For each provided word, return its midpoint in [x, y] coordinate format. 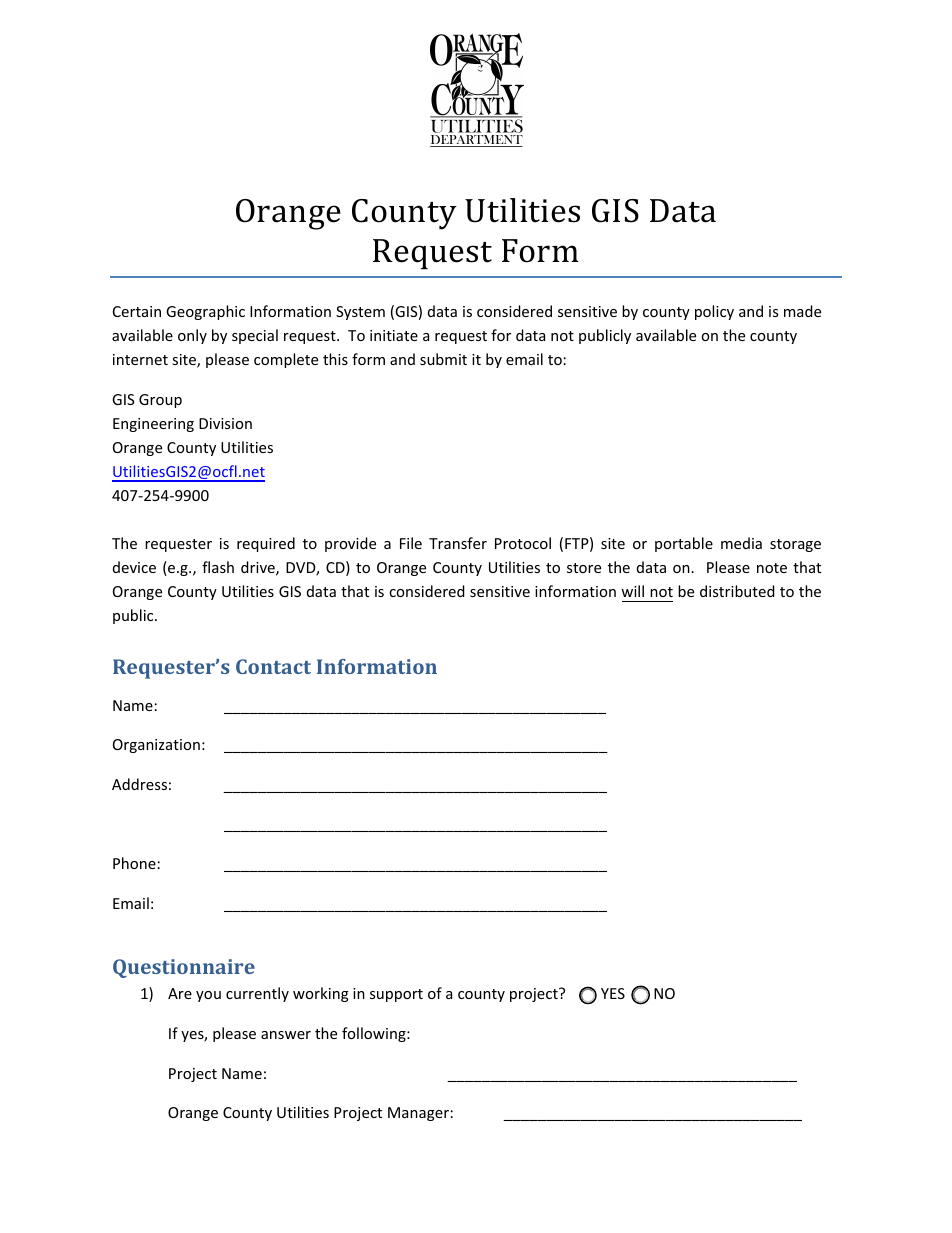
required [266, 544]
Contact [273, 666]
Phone [134, 863]
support [396, 995]
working [321, 994]
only [192, 336]
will [632, 591]
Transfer [458, 543]
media [741, 543]
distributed [737, 591]
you [208, 996]
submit [443, 359]
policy [714, 312]
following [375, 1034]
